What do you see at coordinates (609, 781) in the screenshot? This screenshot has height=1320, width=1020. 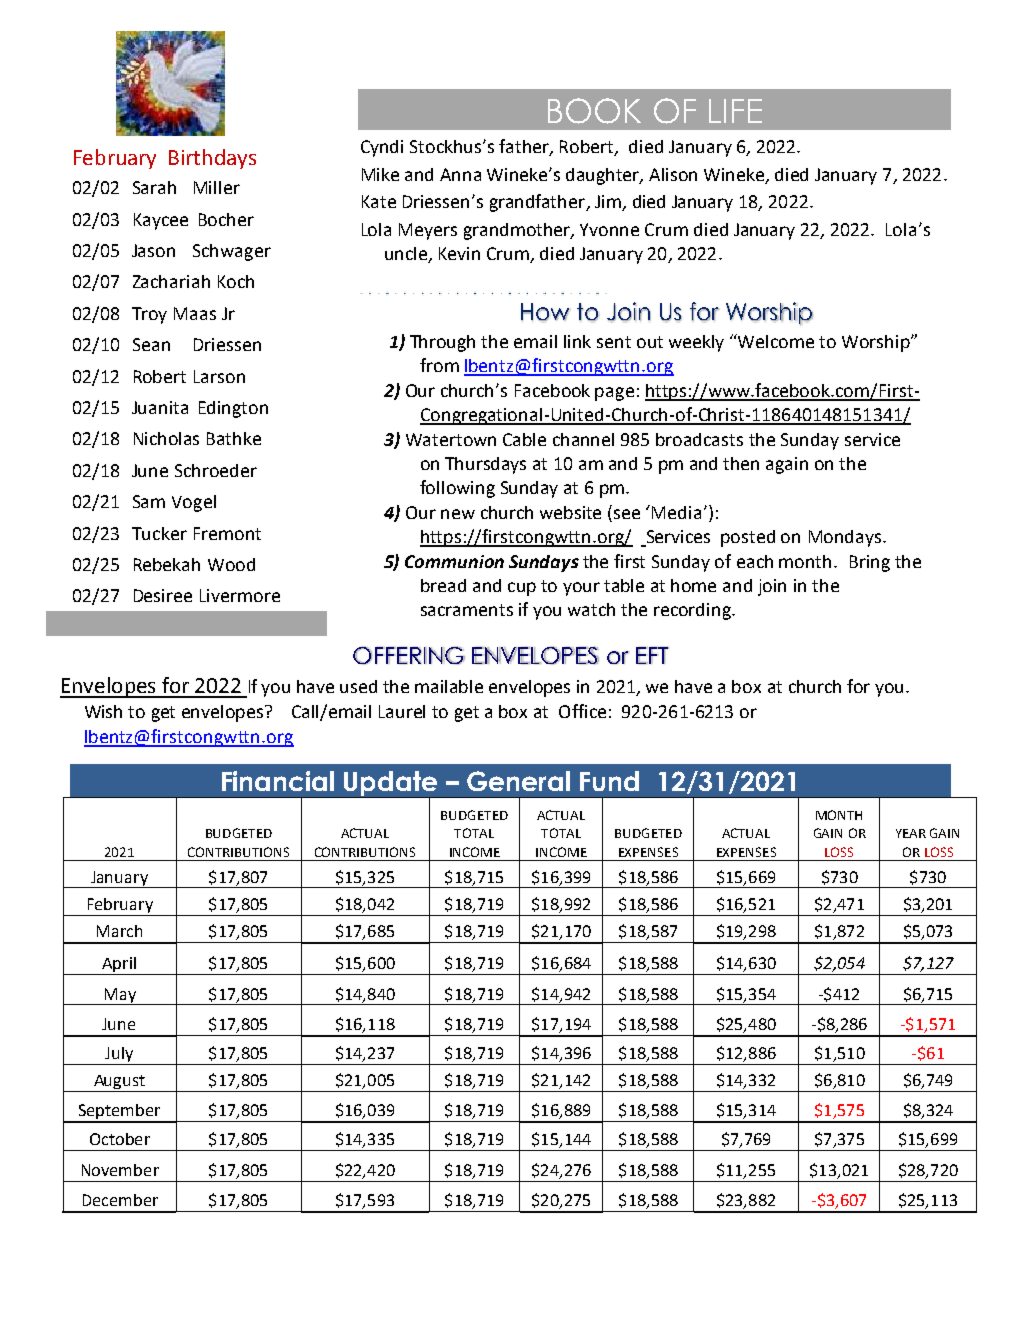 I see `Fund` at bounding box center [609, 781].
